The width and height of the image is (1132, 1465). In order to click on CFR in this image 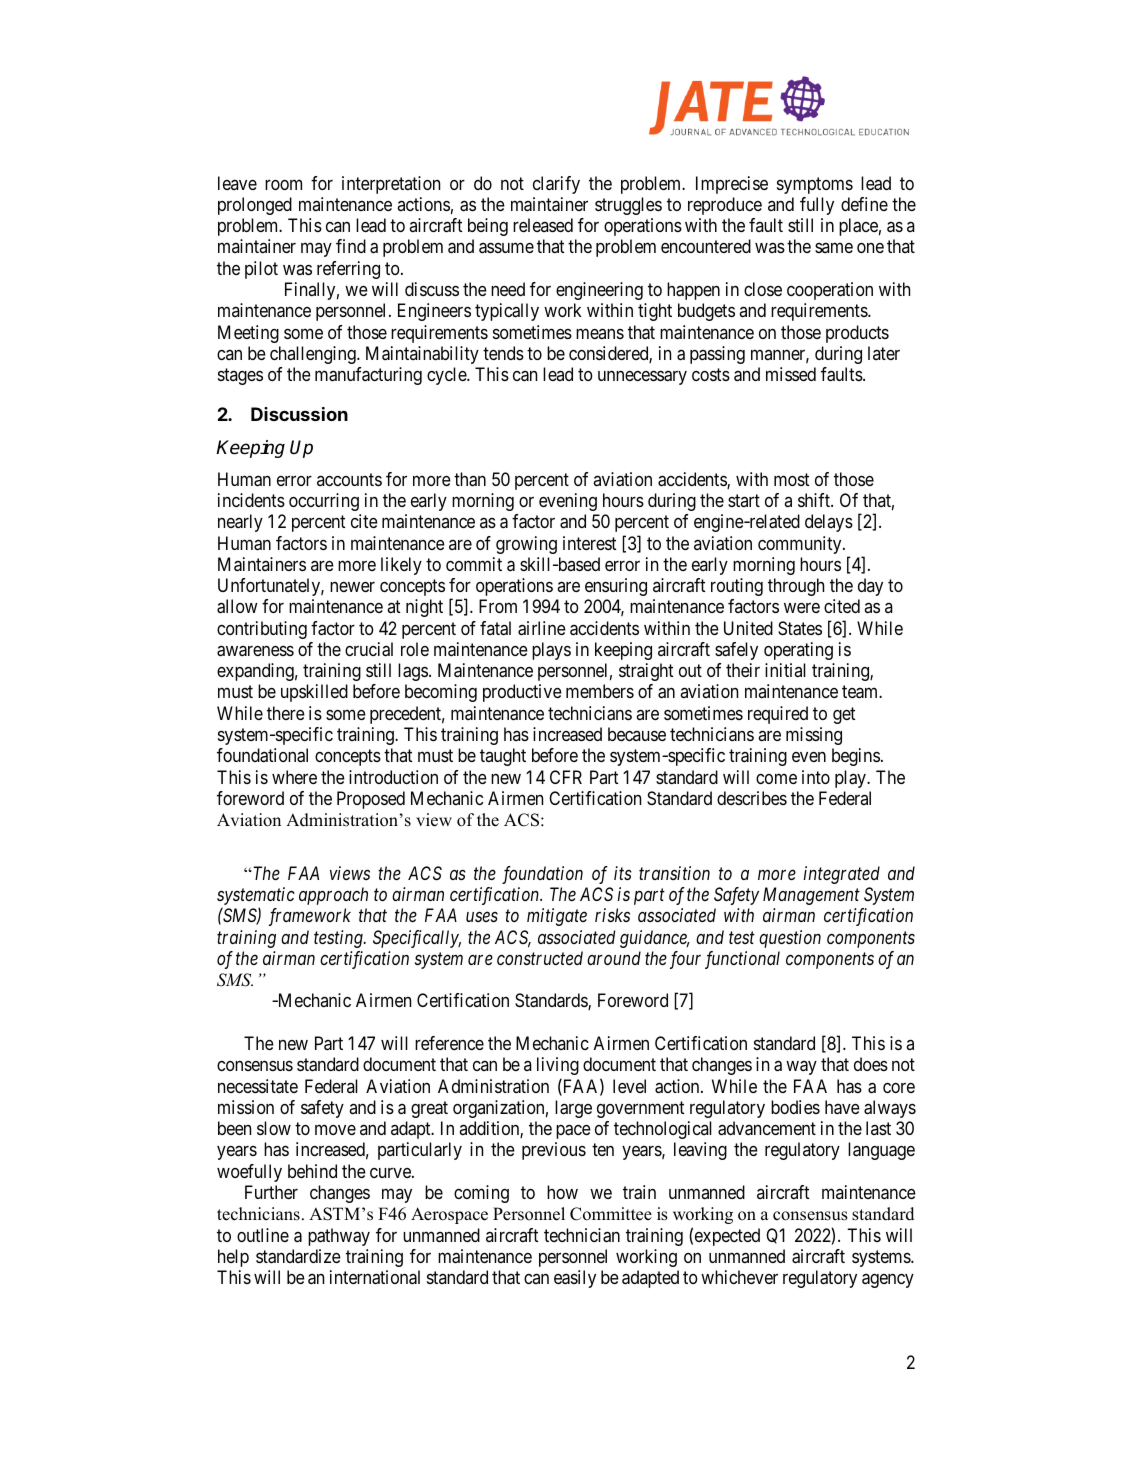, I will do `click(566, 777)`.
